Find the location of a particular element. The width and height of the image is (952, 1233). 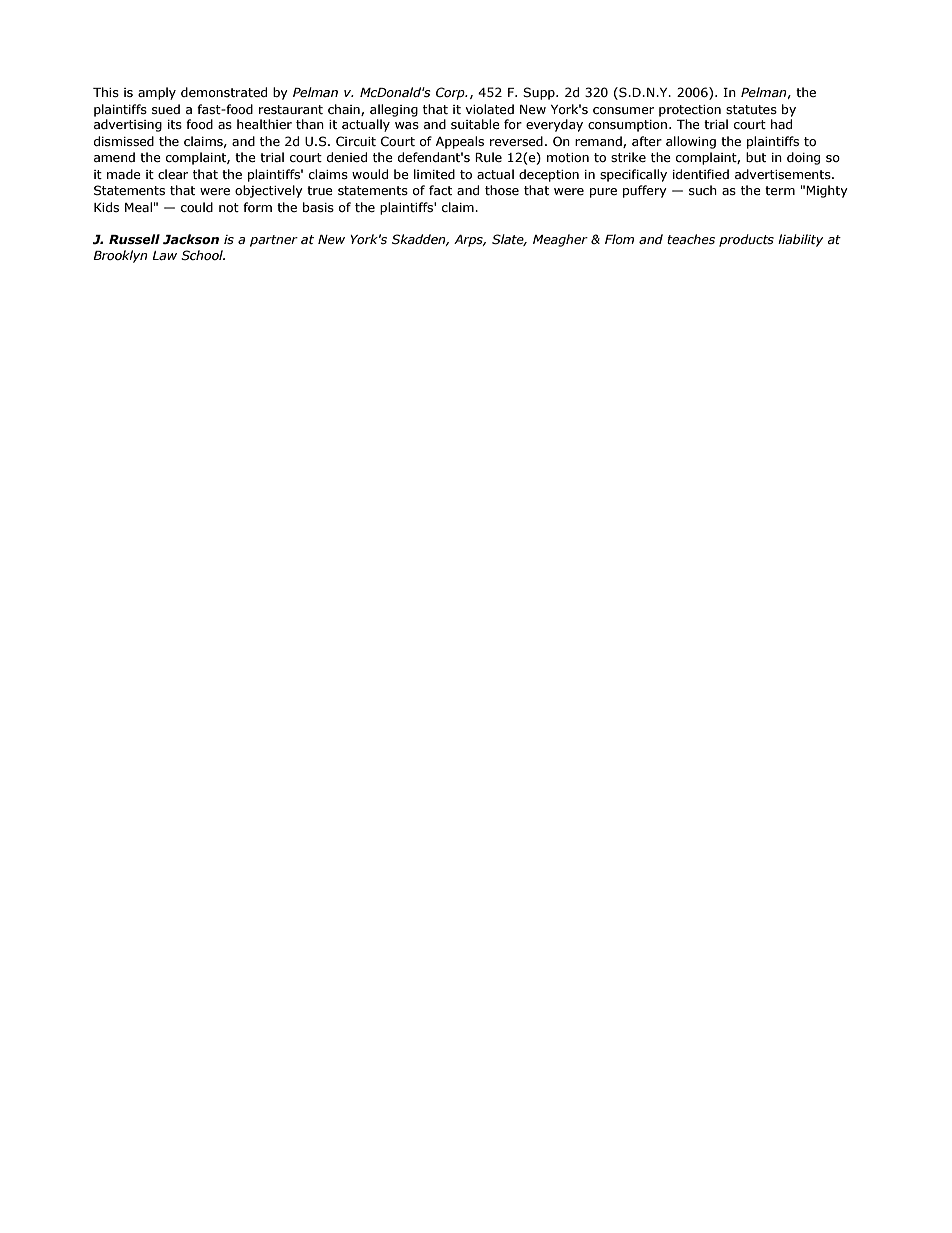

could is located at coordinates (197, 207).
